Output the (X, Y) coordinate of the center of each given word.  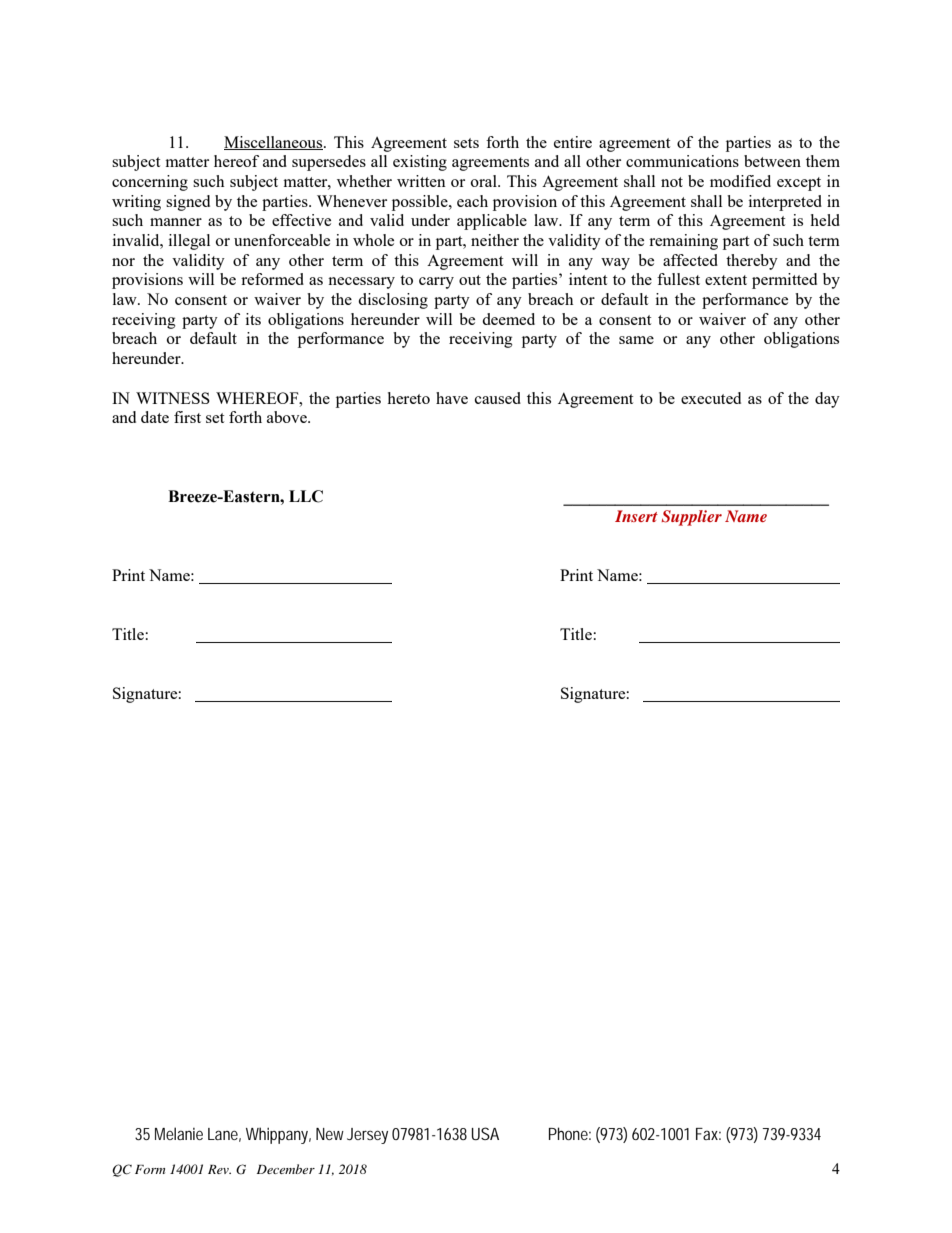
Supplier (691, 518)
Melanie (179, 1133)
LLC (306, 496)
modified (740, 181)
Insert (636, 516)
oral (485, 181)
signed (188, 203)
